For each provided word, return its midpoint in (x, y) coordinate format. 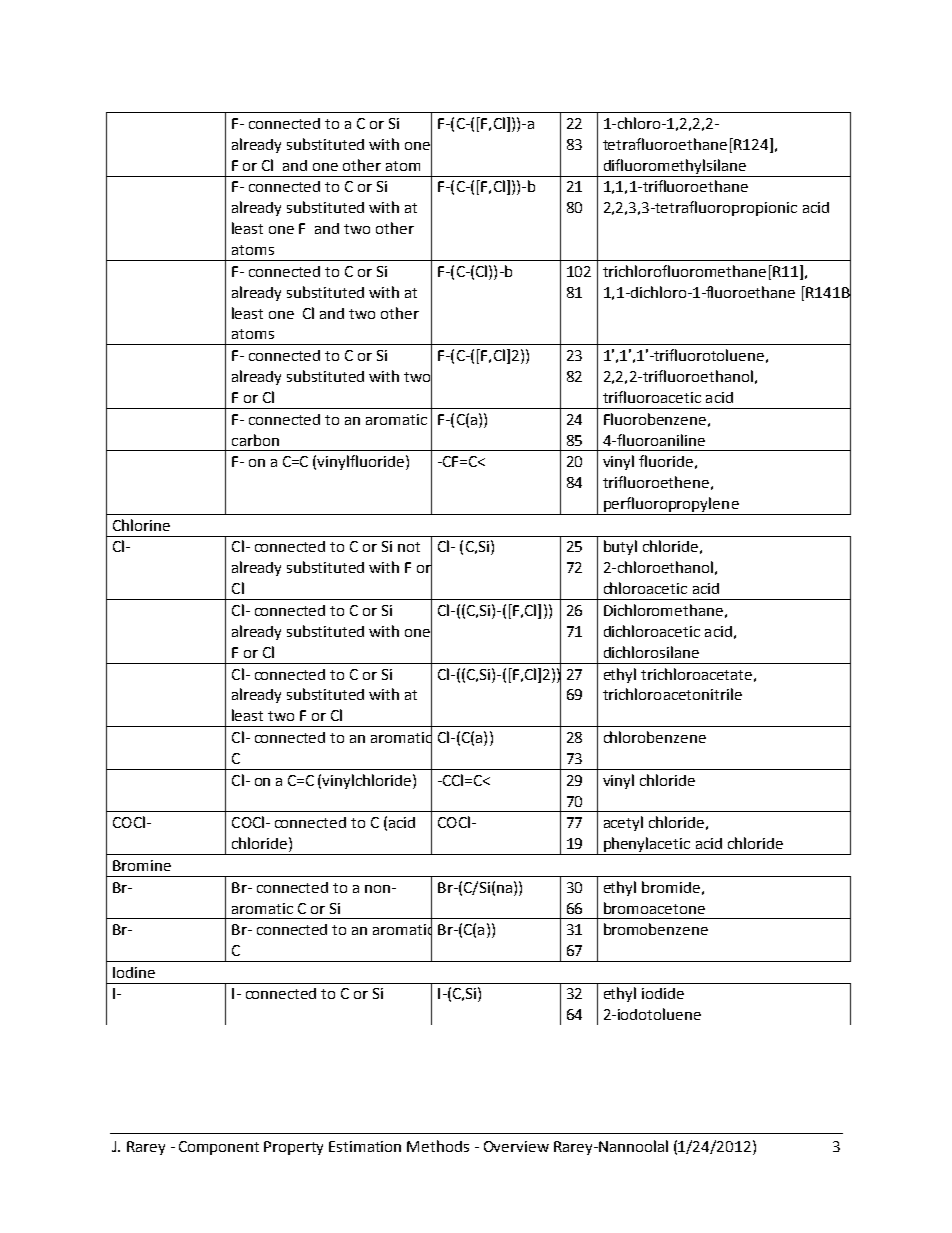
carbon (255, 440)
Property (293, 1148)
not (409, 547)
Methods (438, 1146)
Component (219, 1148)
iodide (663, 993)
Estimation (365, 1146)
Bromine (142, 865)
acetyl (623, 823)
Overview (516, 1146)
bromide (671, 887)
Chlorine (141, 525)
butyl (620, 547)
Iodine (134, 972)
